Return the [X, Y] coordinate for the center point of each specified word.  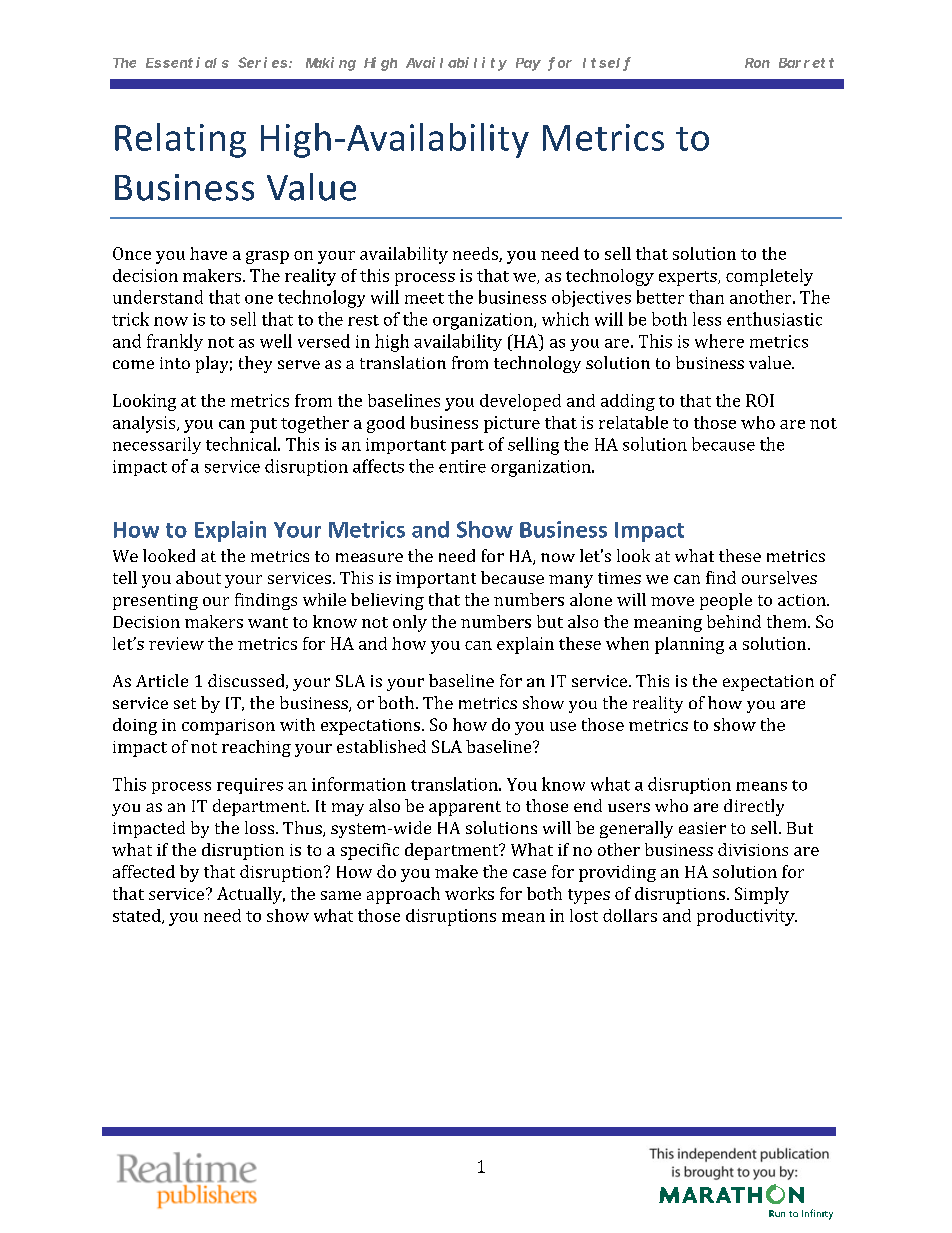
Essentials [187, 62]
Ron [757, 63]
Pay [528, 64]
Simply [762, 895]
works [469, 893]
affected [144, 871]
